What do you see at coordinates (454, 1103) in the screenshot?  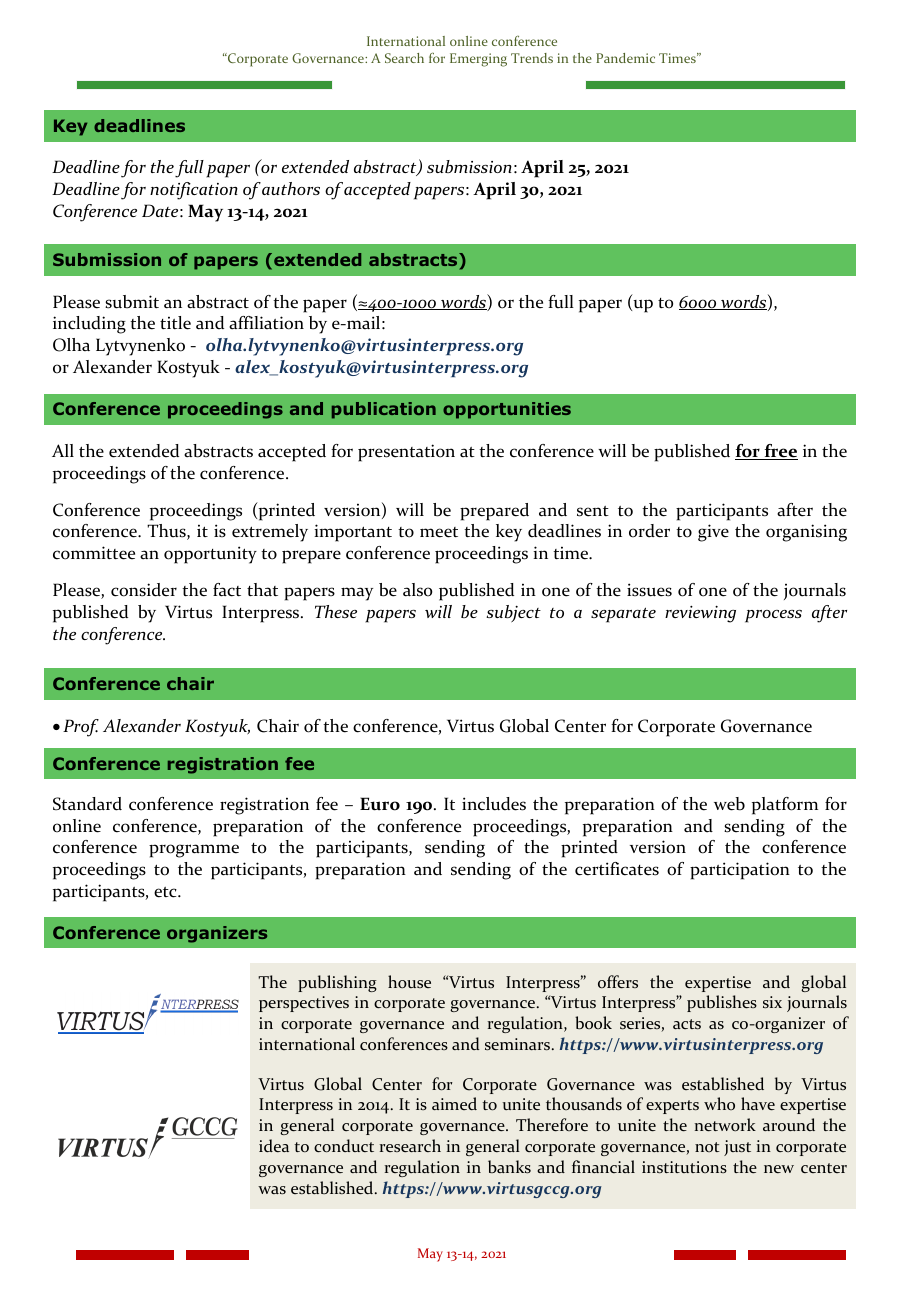 I see `aimed` at bounding box center [454, 1103].
